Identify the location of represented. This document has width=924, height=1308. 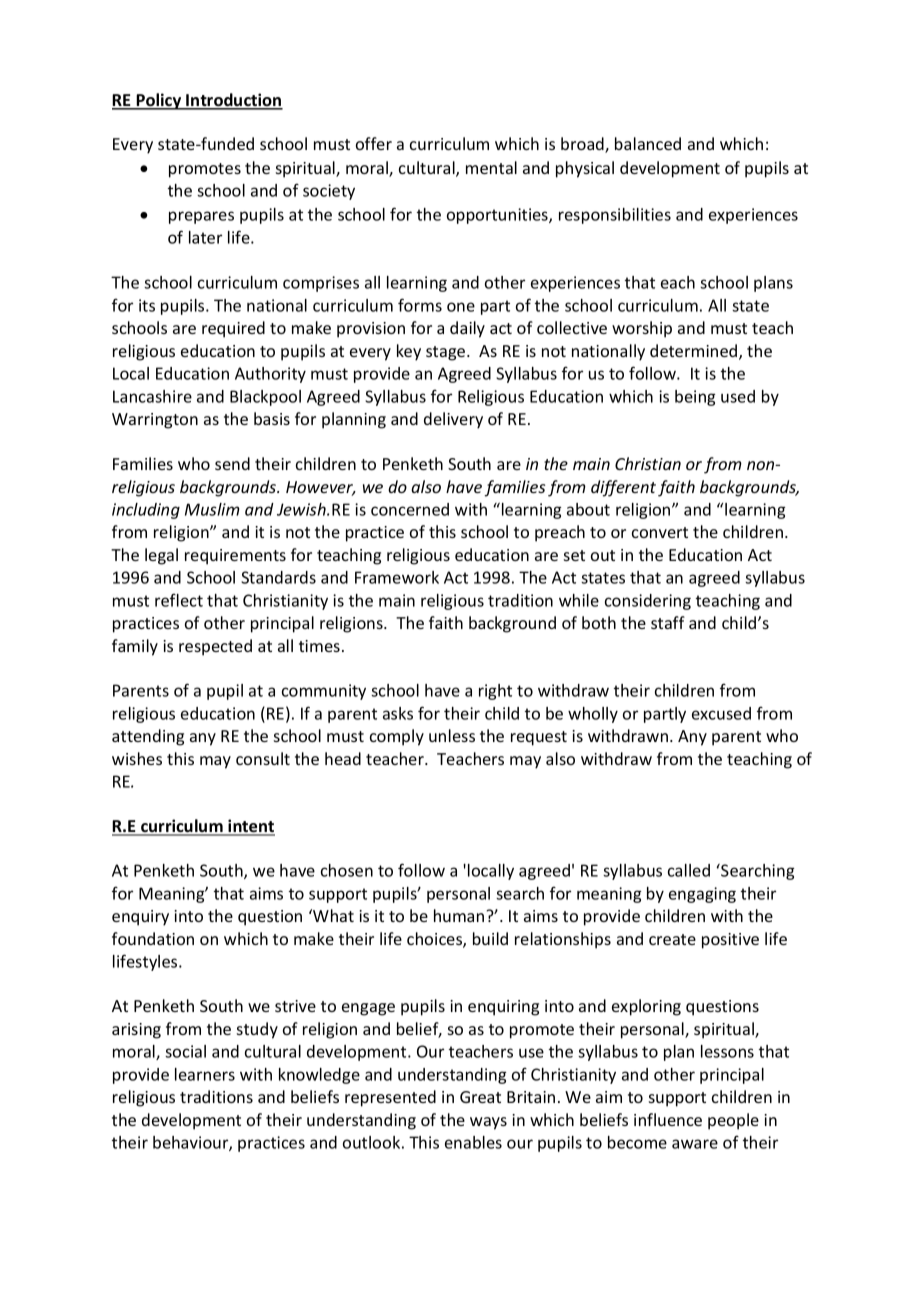
(390, 1098).
